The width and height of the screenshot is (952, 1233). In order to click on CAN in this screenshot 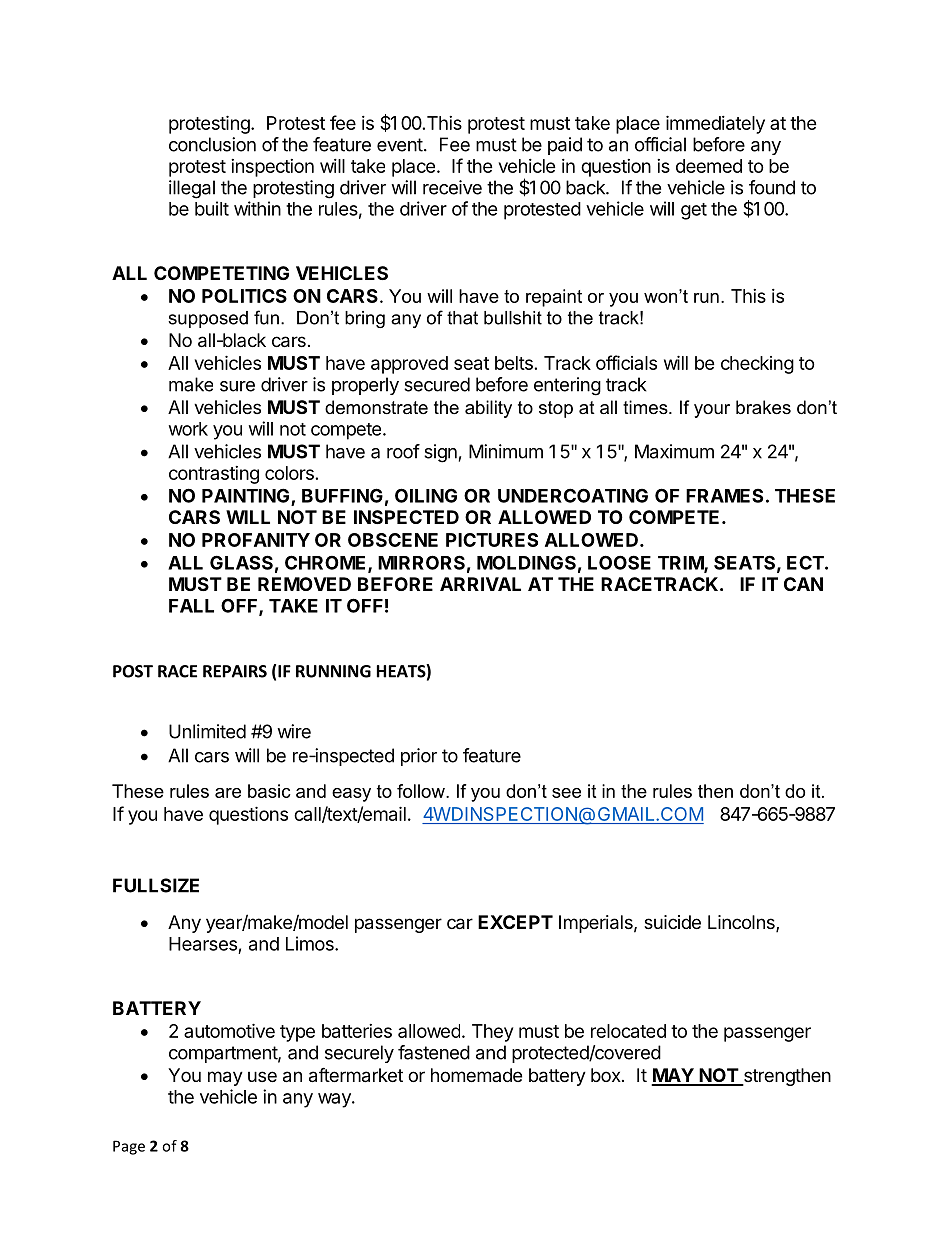, I will do `click(803, 584)`.
